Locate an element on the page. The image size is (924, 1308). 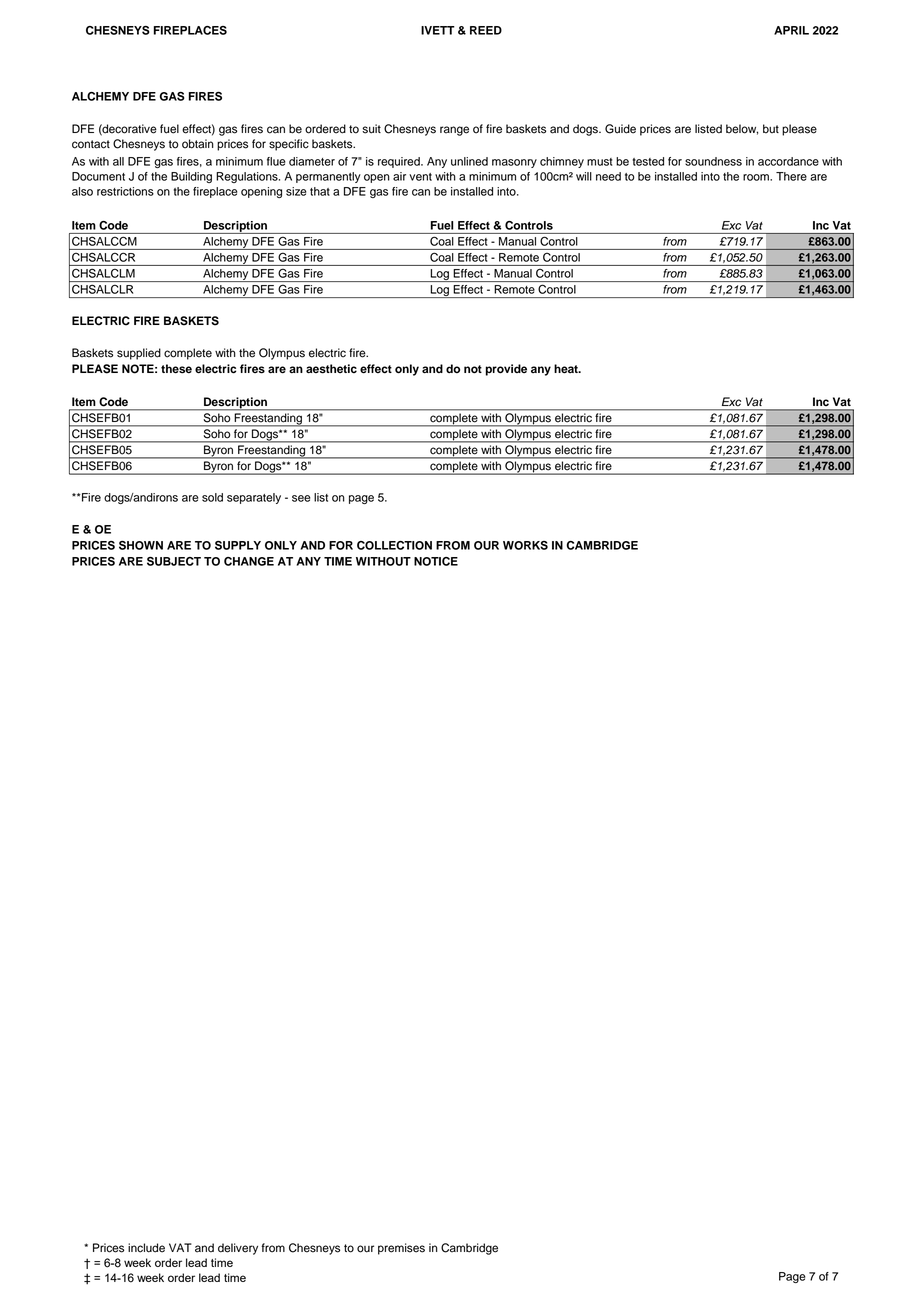
premises is located at coordinates (401, 1249).
